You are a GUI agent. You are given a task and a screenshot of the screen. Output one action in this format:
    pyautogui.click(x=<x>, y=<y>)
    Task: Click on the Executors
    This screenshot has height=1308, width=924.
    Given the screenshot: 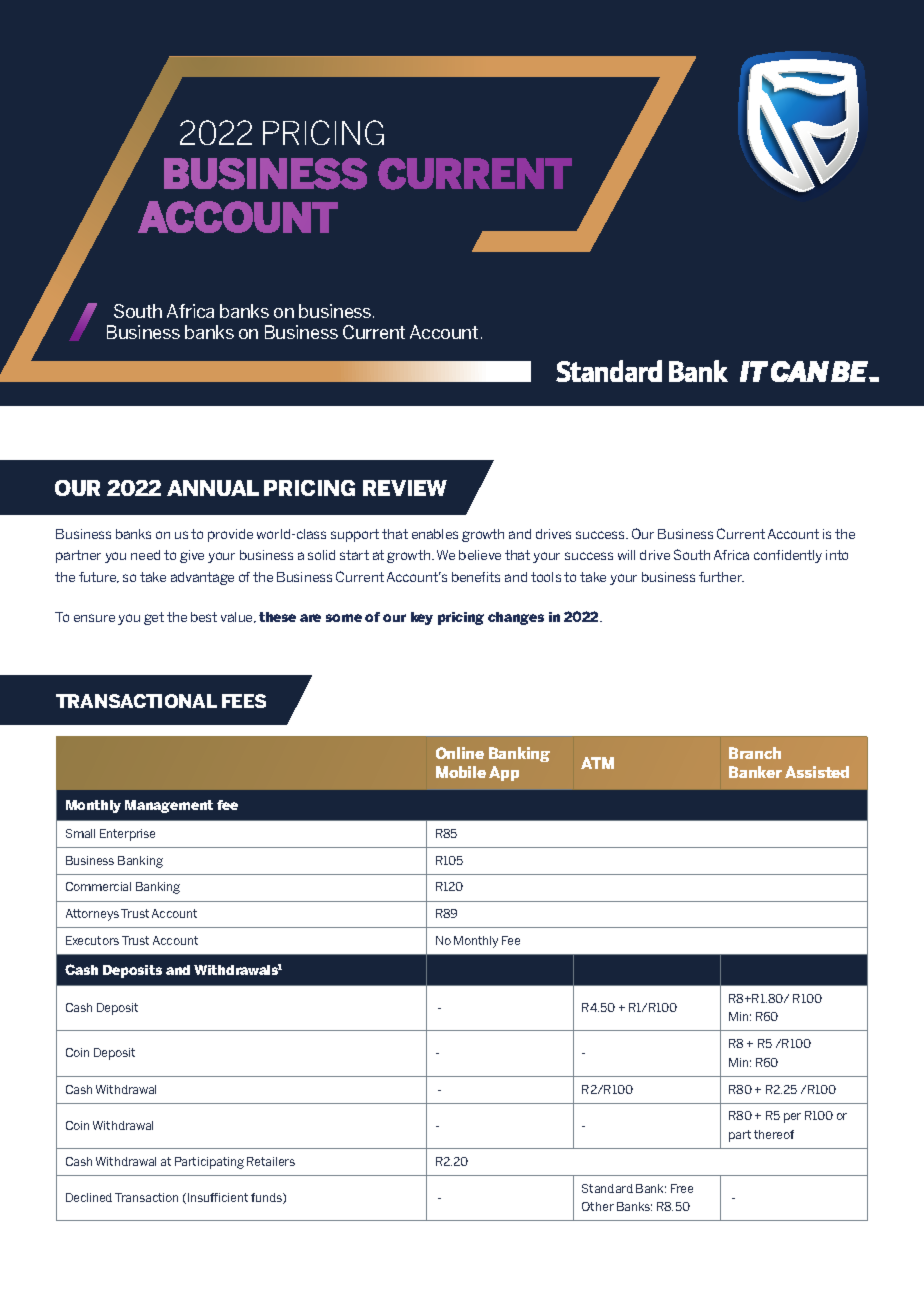 What is the action you would take?
    pyautogui.click(x=92, y=940)
